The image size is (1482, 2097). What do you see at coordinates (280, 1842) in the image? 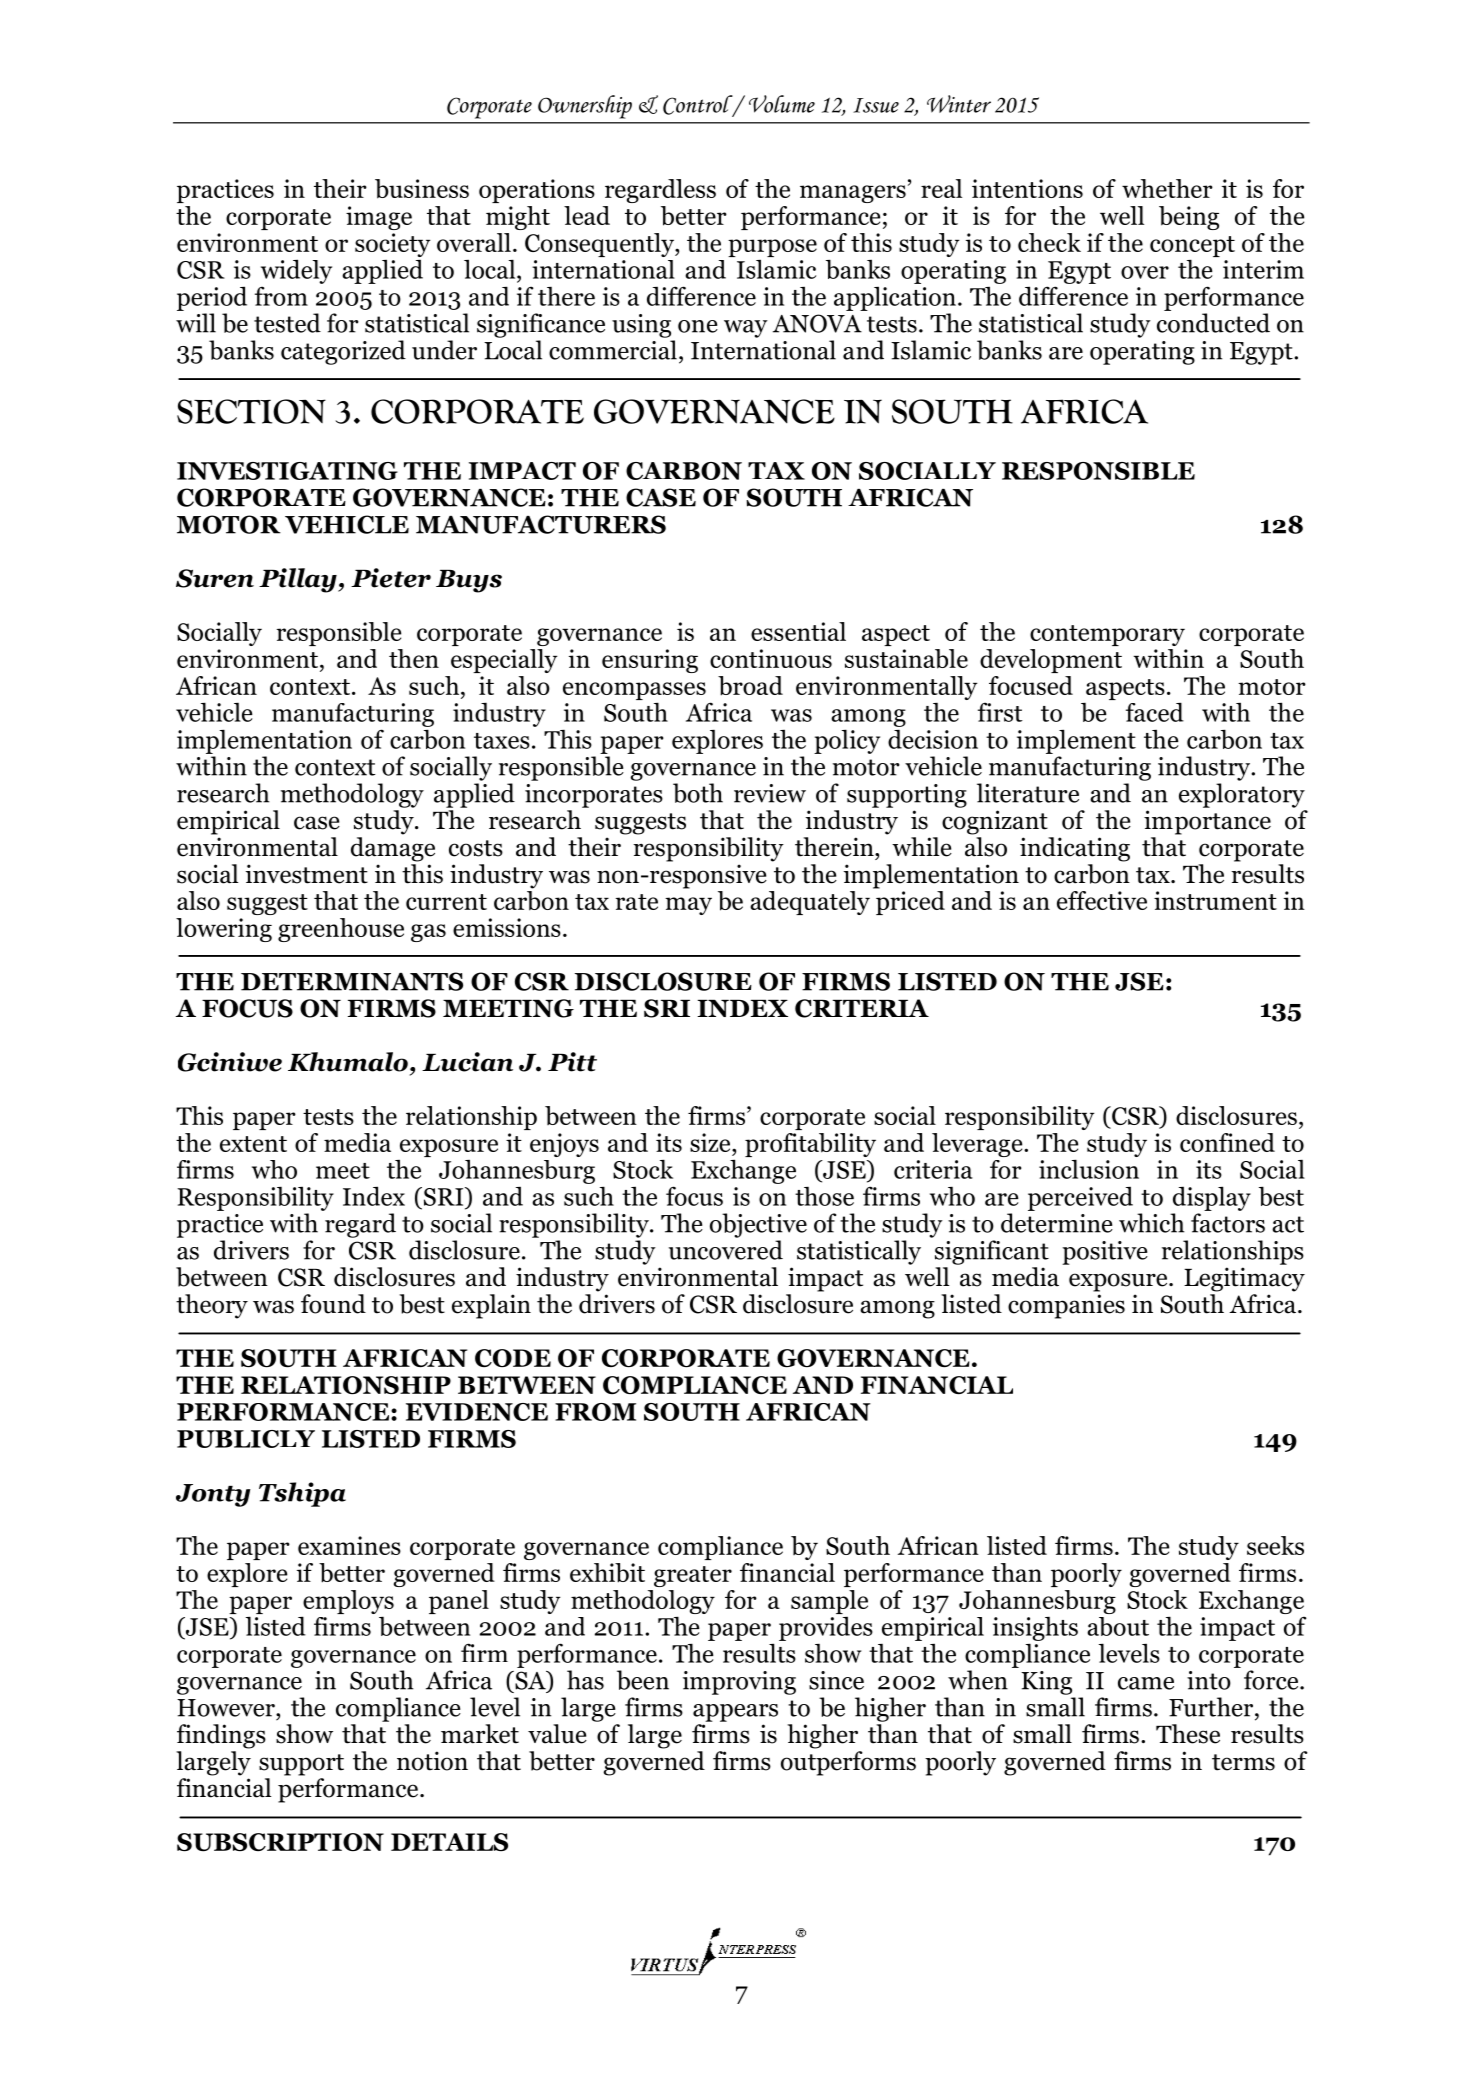
I see `SUBSCRIPTION` at bounding box center [280, 1842].
